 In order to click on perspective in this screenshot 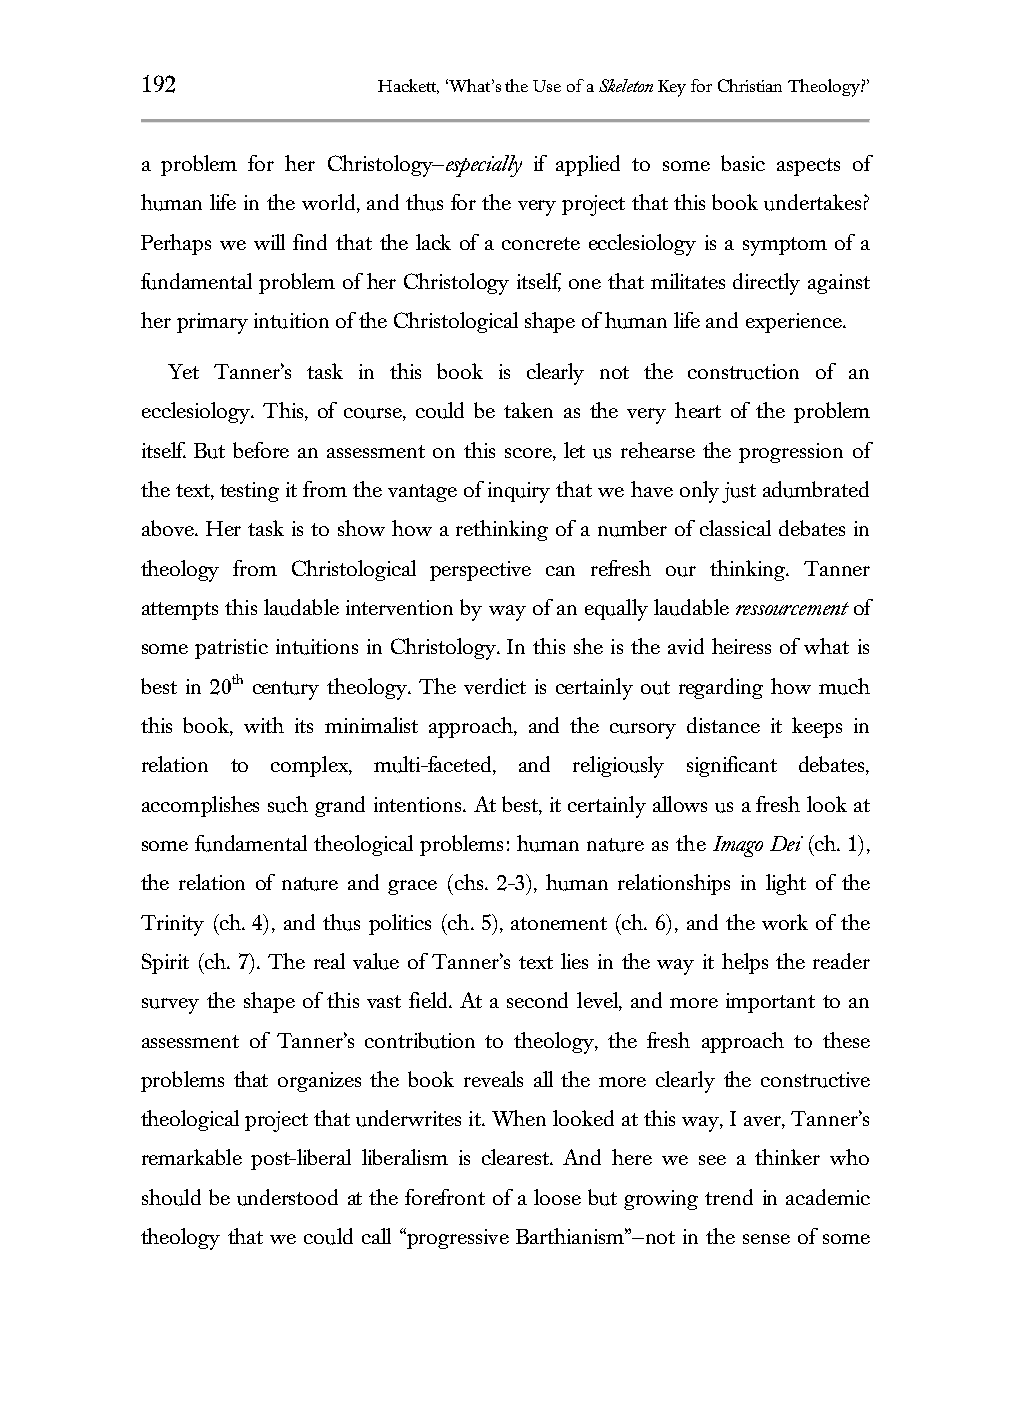, I will do `click(480, 571)`.
